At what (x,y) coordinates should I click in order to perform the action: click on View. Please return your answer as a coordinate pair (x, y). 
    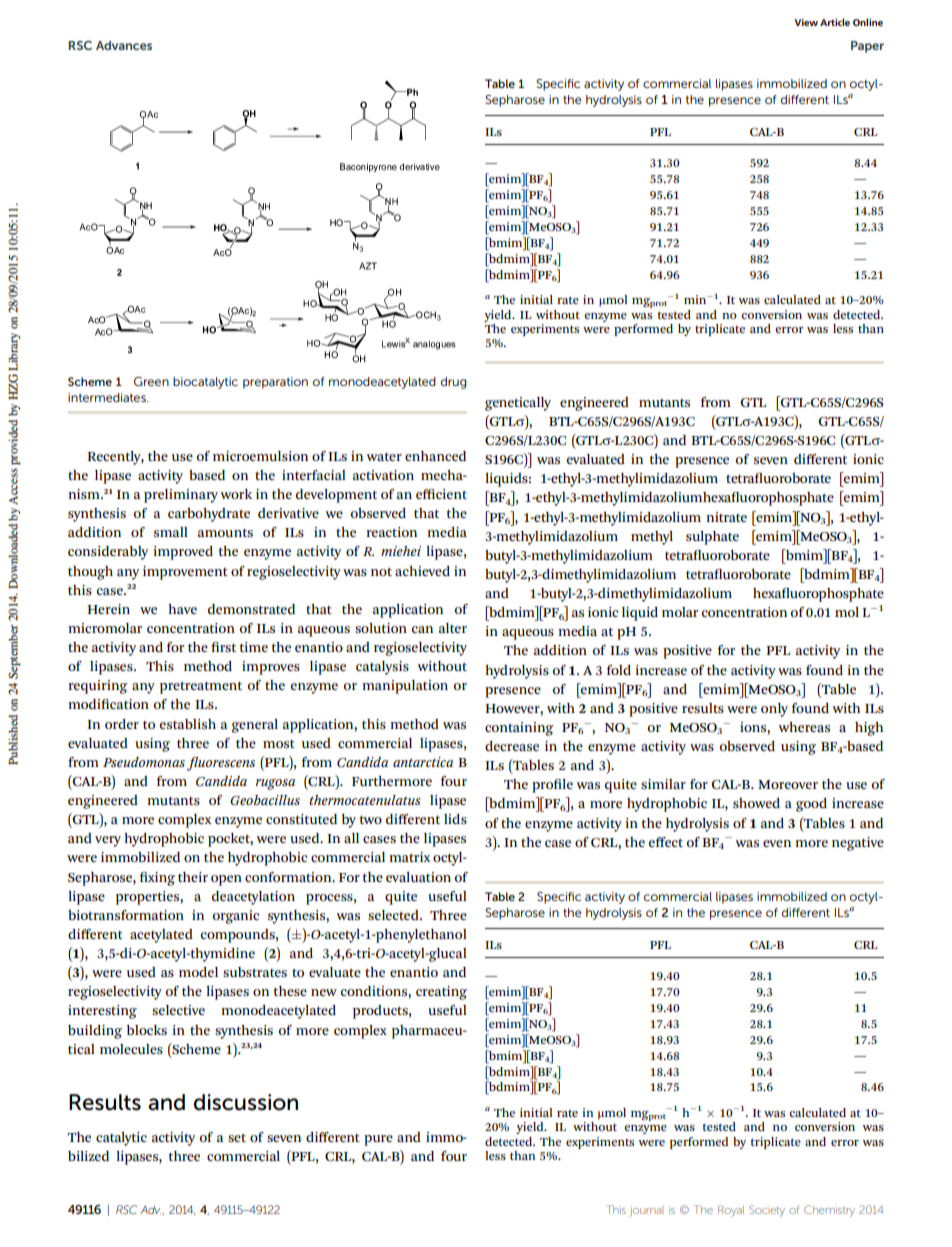
    Looking at the image, I should click on (806, 22).
